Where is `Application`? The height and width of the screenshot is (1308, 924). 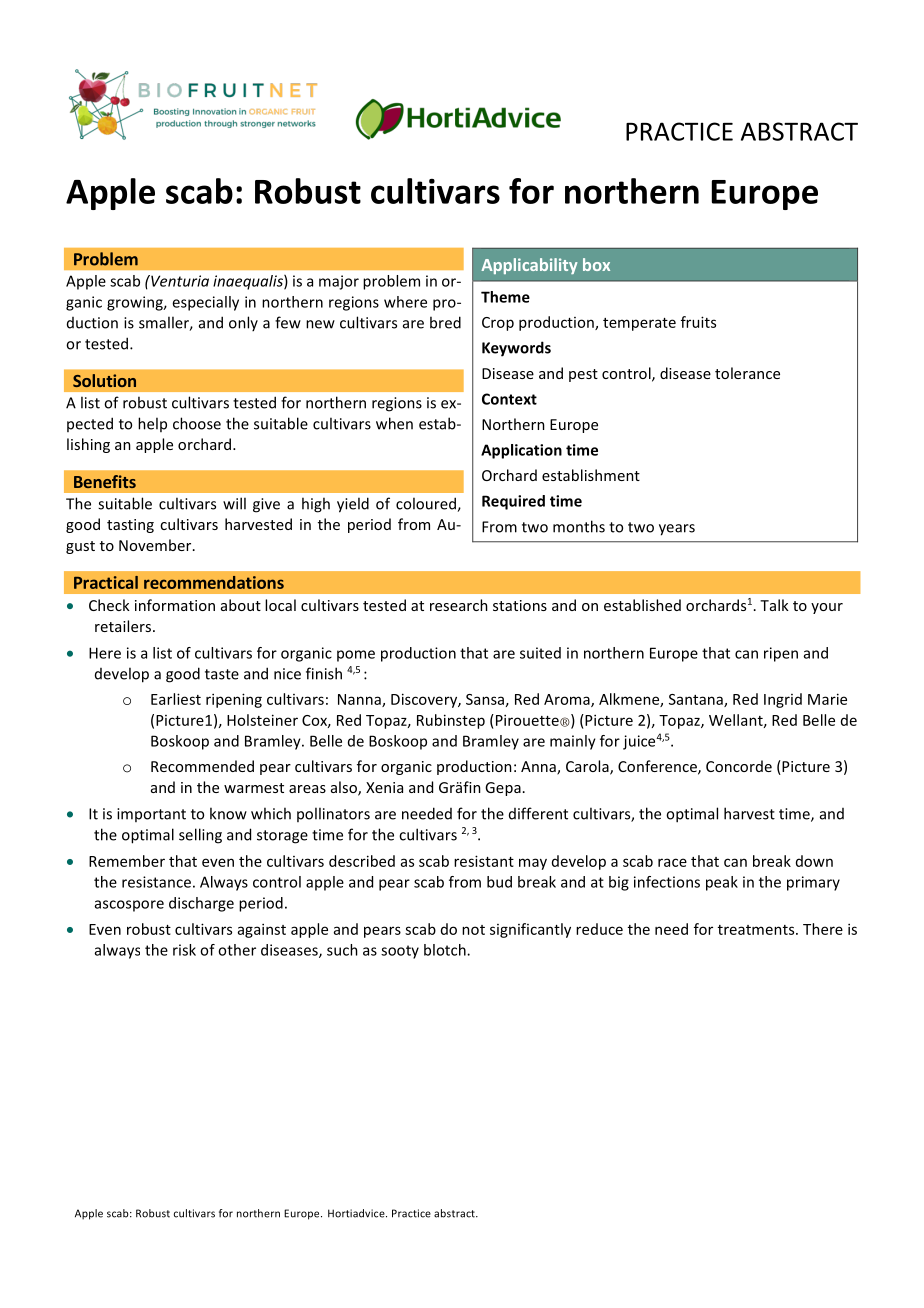
Application is located at coordinates (521, 451).
